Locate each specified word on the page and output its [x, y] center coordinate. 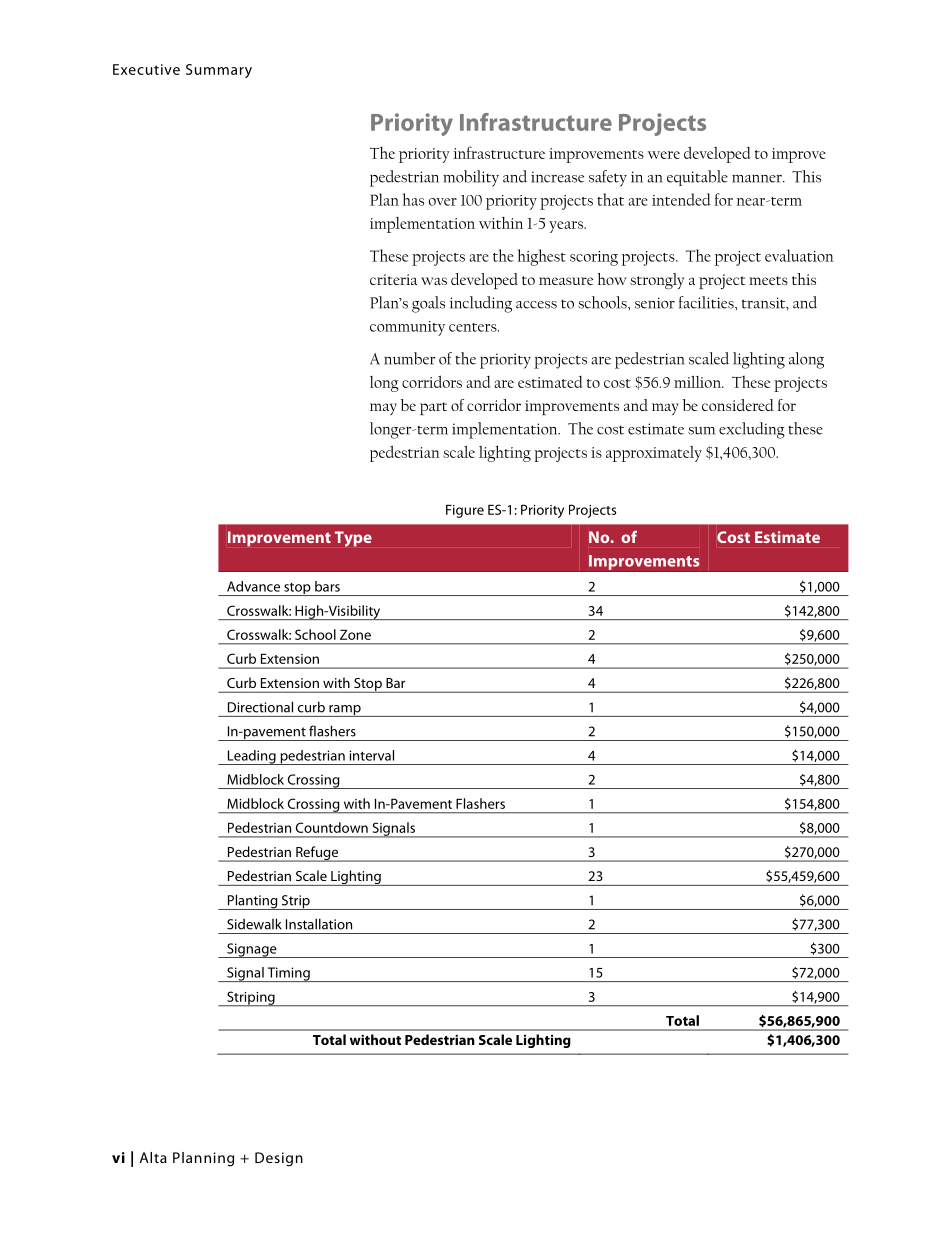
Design [279, 1159]
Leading [251, 757]
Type [353, 539]
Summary [219, 71]
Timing [288, 974]
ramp [345, 711]
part [433, 408]
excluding [752, 430]
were [664, 155]
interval [371, 755]
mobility [471, 178]
